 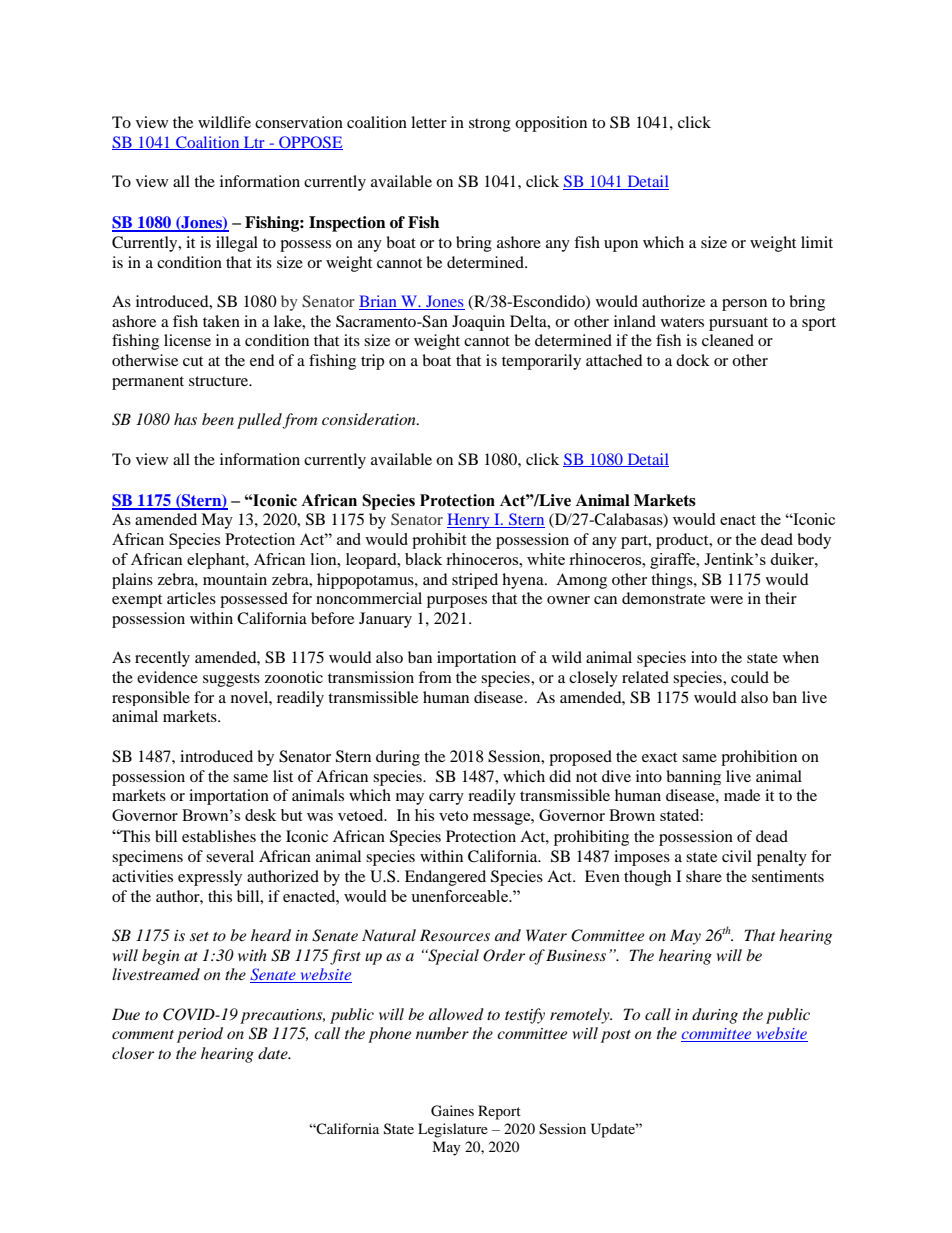 I want to click on purposes, so click(x=457, y=602).
